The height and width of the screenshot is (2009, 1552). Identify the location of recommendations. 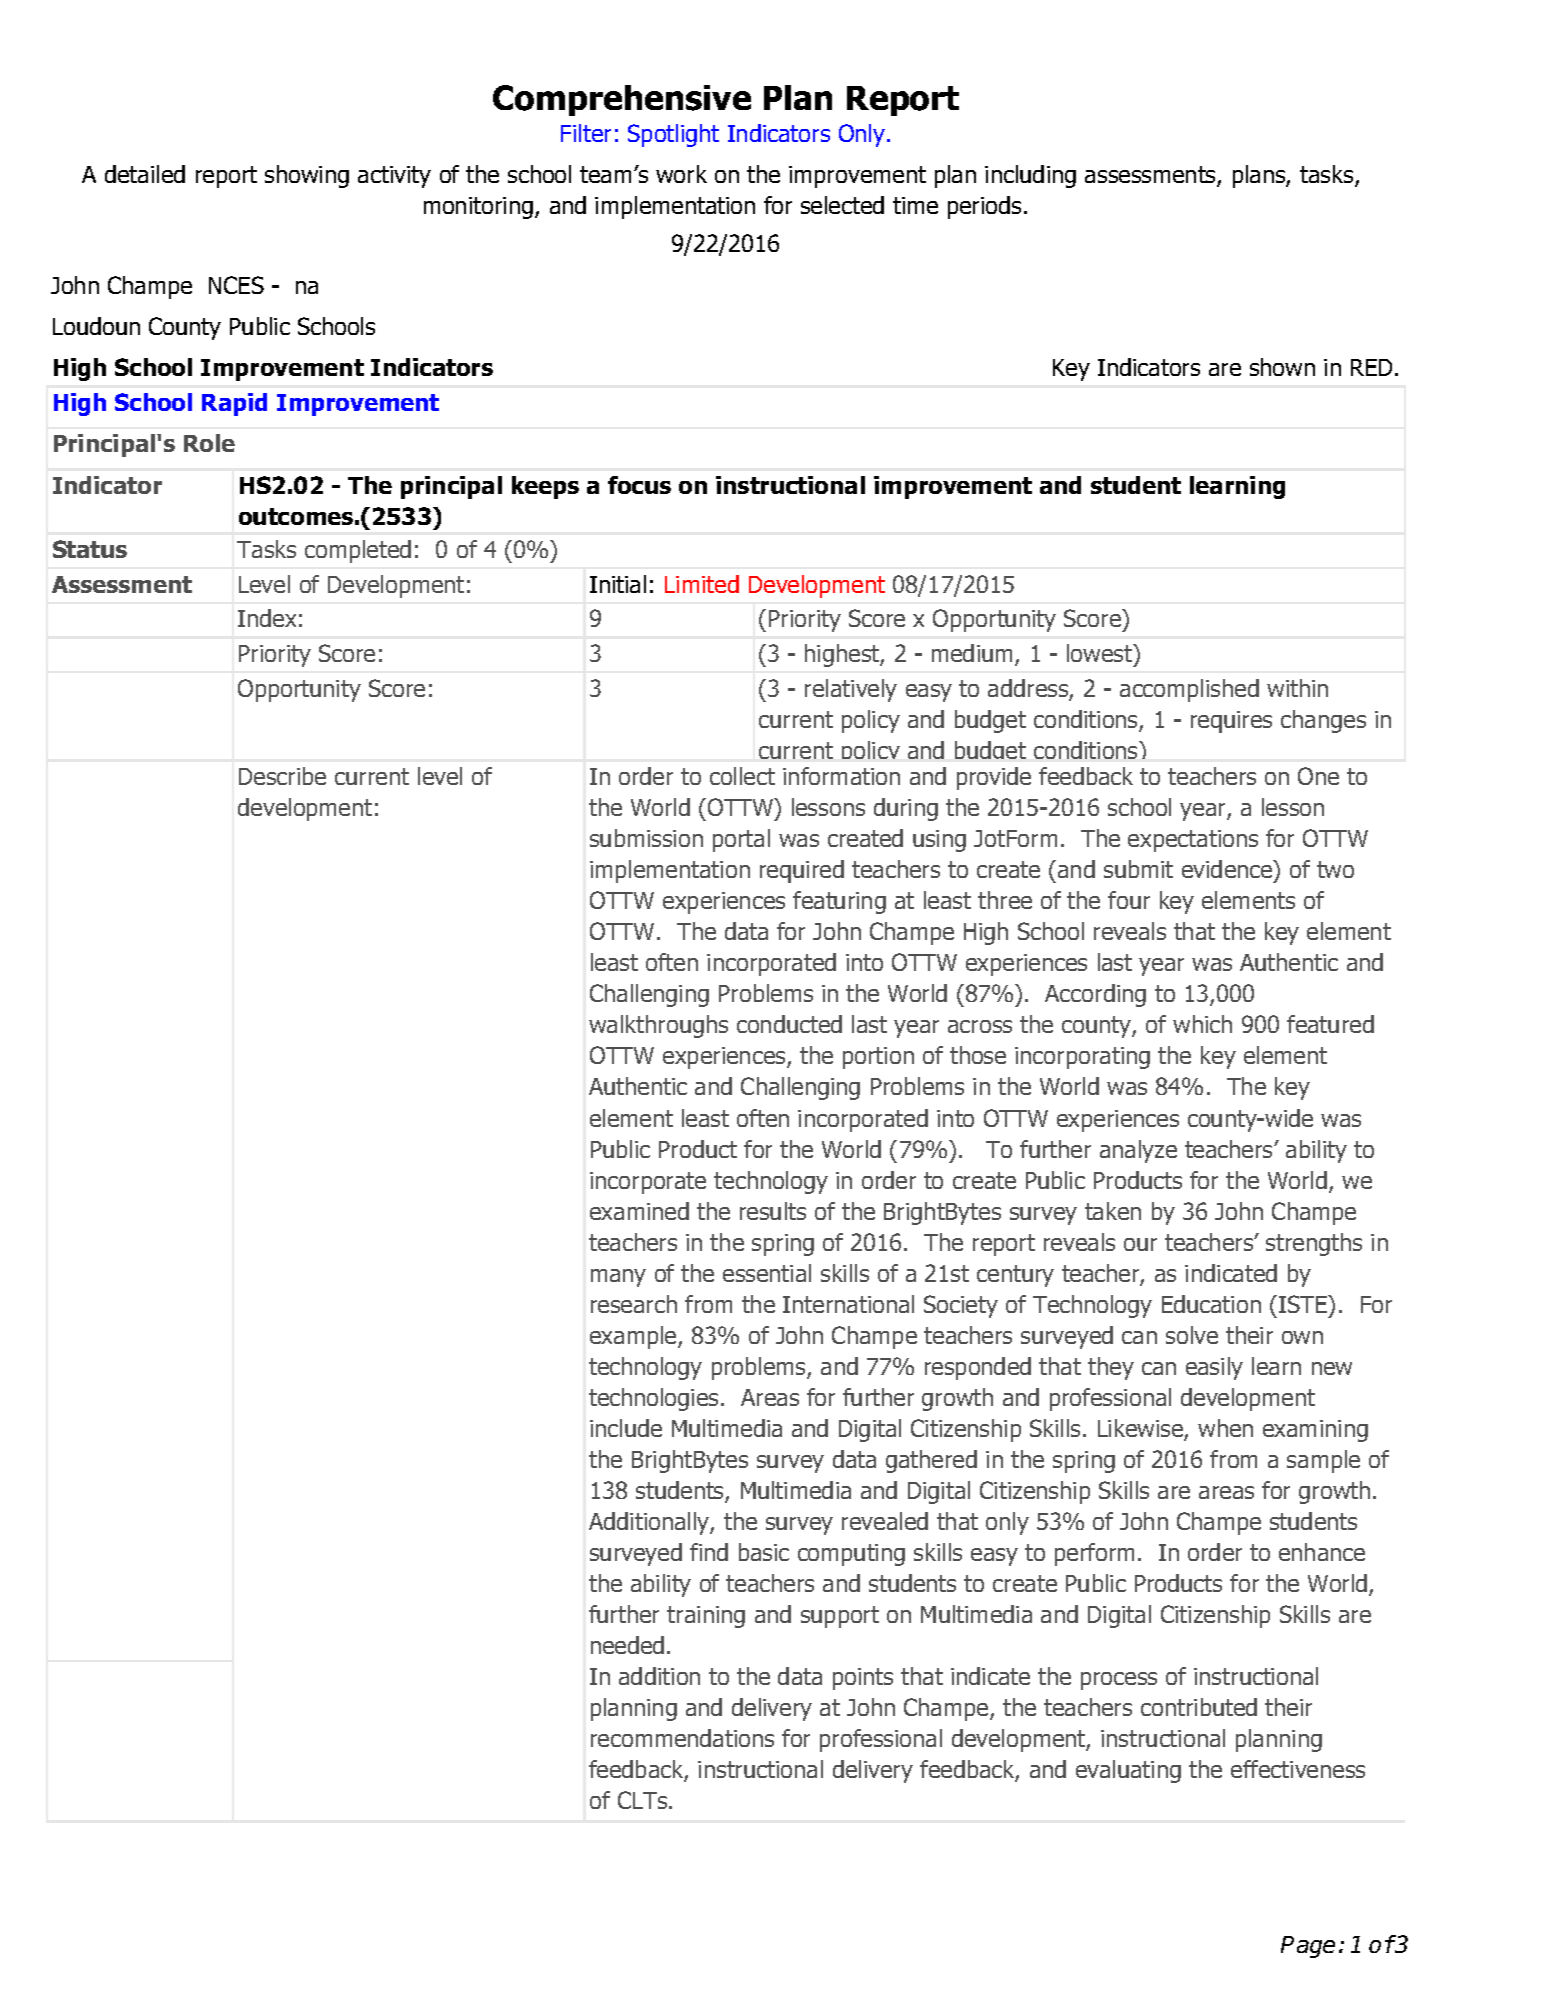
(682, 1738).
